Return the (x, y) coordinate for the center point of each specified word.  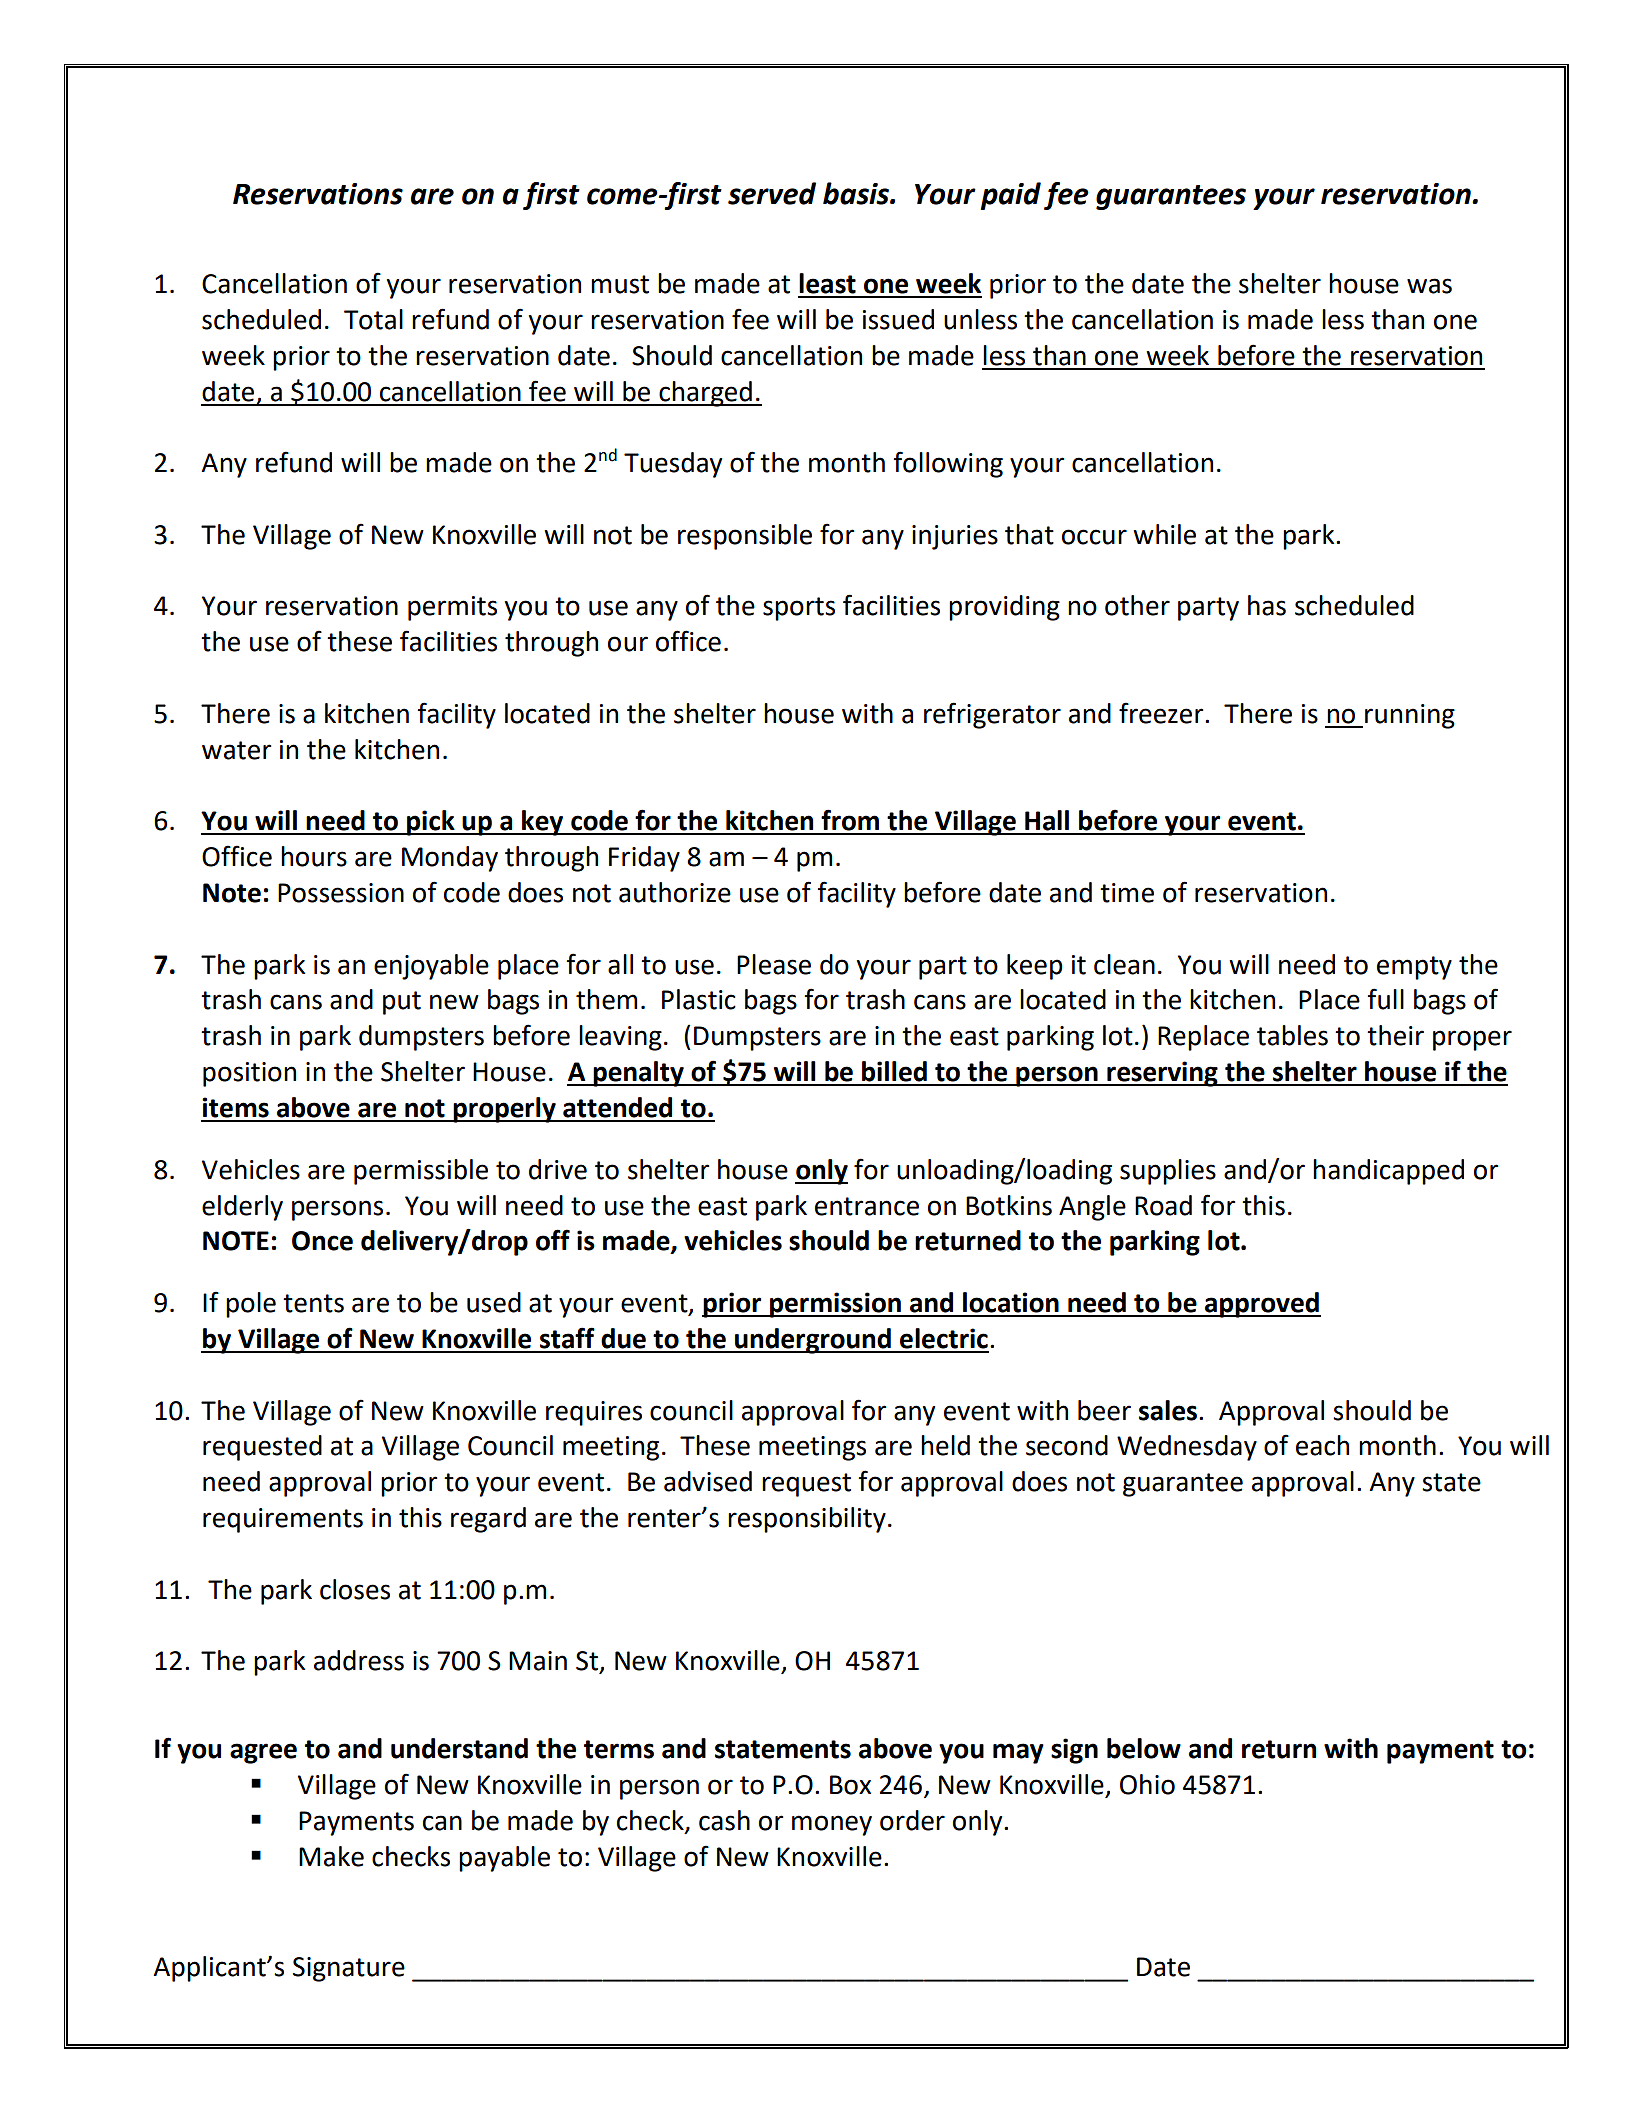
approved (1262, 1305)
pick (431, 823)
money (832, 1825)
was (1429, 286)
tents (313, 1303)
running (1410, 716)
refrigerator (992, 715)
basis (857, 193)
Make (331, 1856)
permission (835, 1305)
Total (373, 319)
